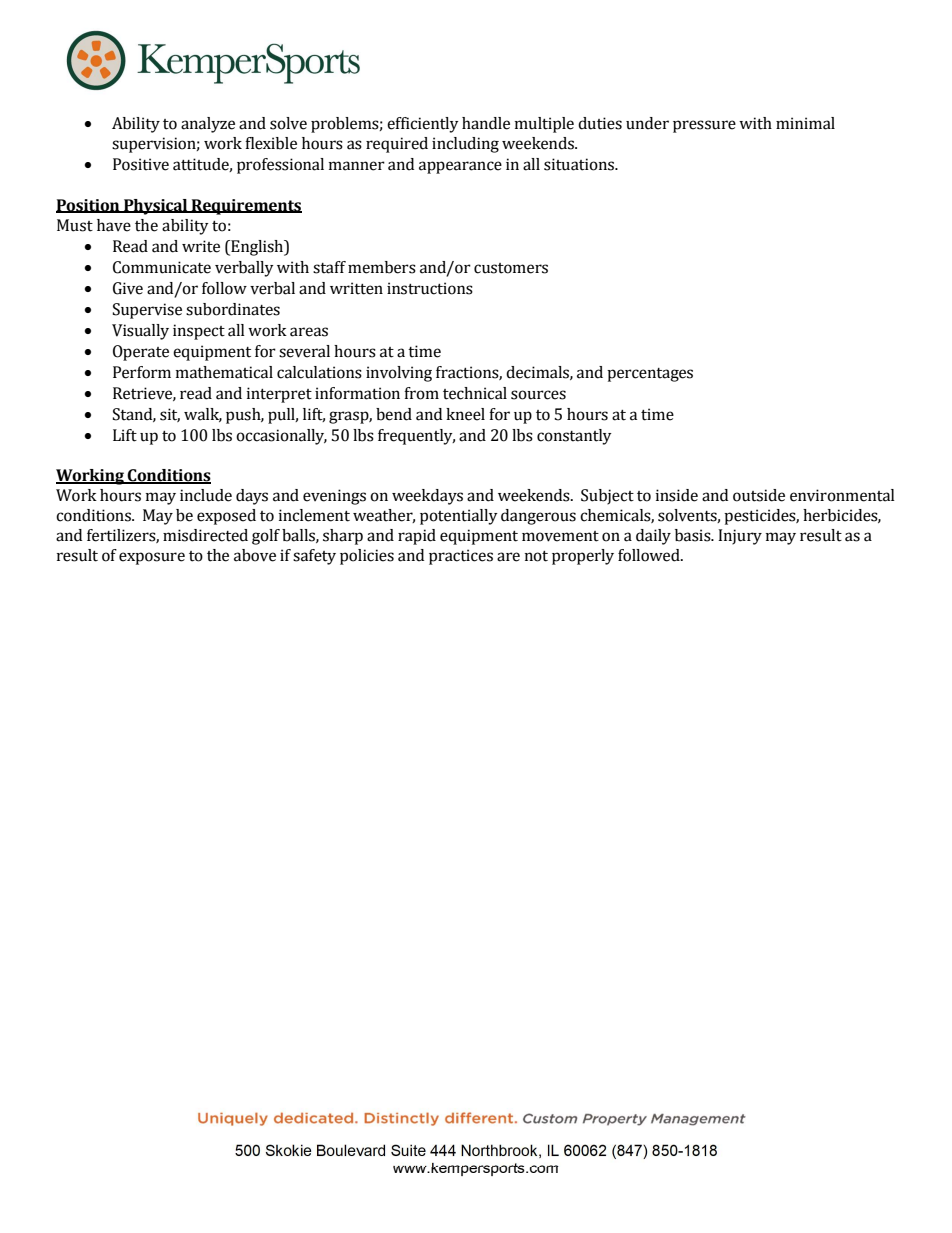 The width and height of the screenshot is (952, 1233). Describe the element at coordinates (461, 557) in the screenshot. I see `practices` at that location.
